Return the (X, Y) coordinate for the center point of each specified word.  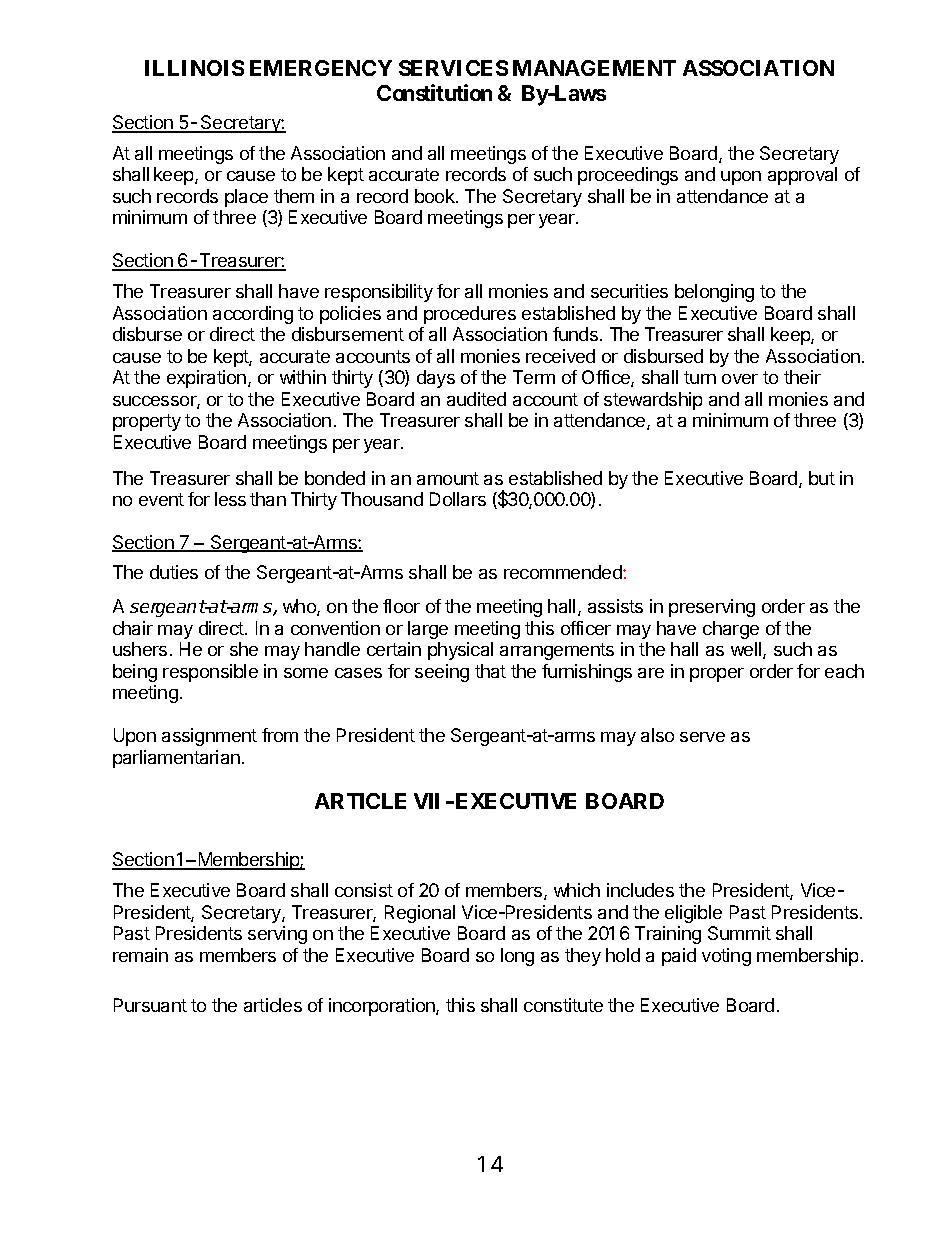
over (740, 379)
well (747, 650)
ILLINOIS (194, 68)
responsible (210, 673)
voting (726, 957)
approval (802, 176)
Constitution (434, 92)
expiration (206, 379)
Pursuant (150, 1005)
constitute (563, 1005)
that (490, 671)
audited (476, 399)
